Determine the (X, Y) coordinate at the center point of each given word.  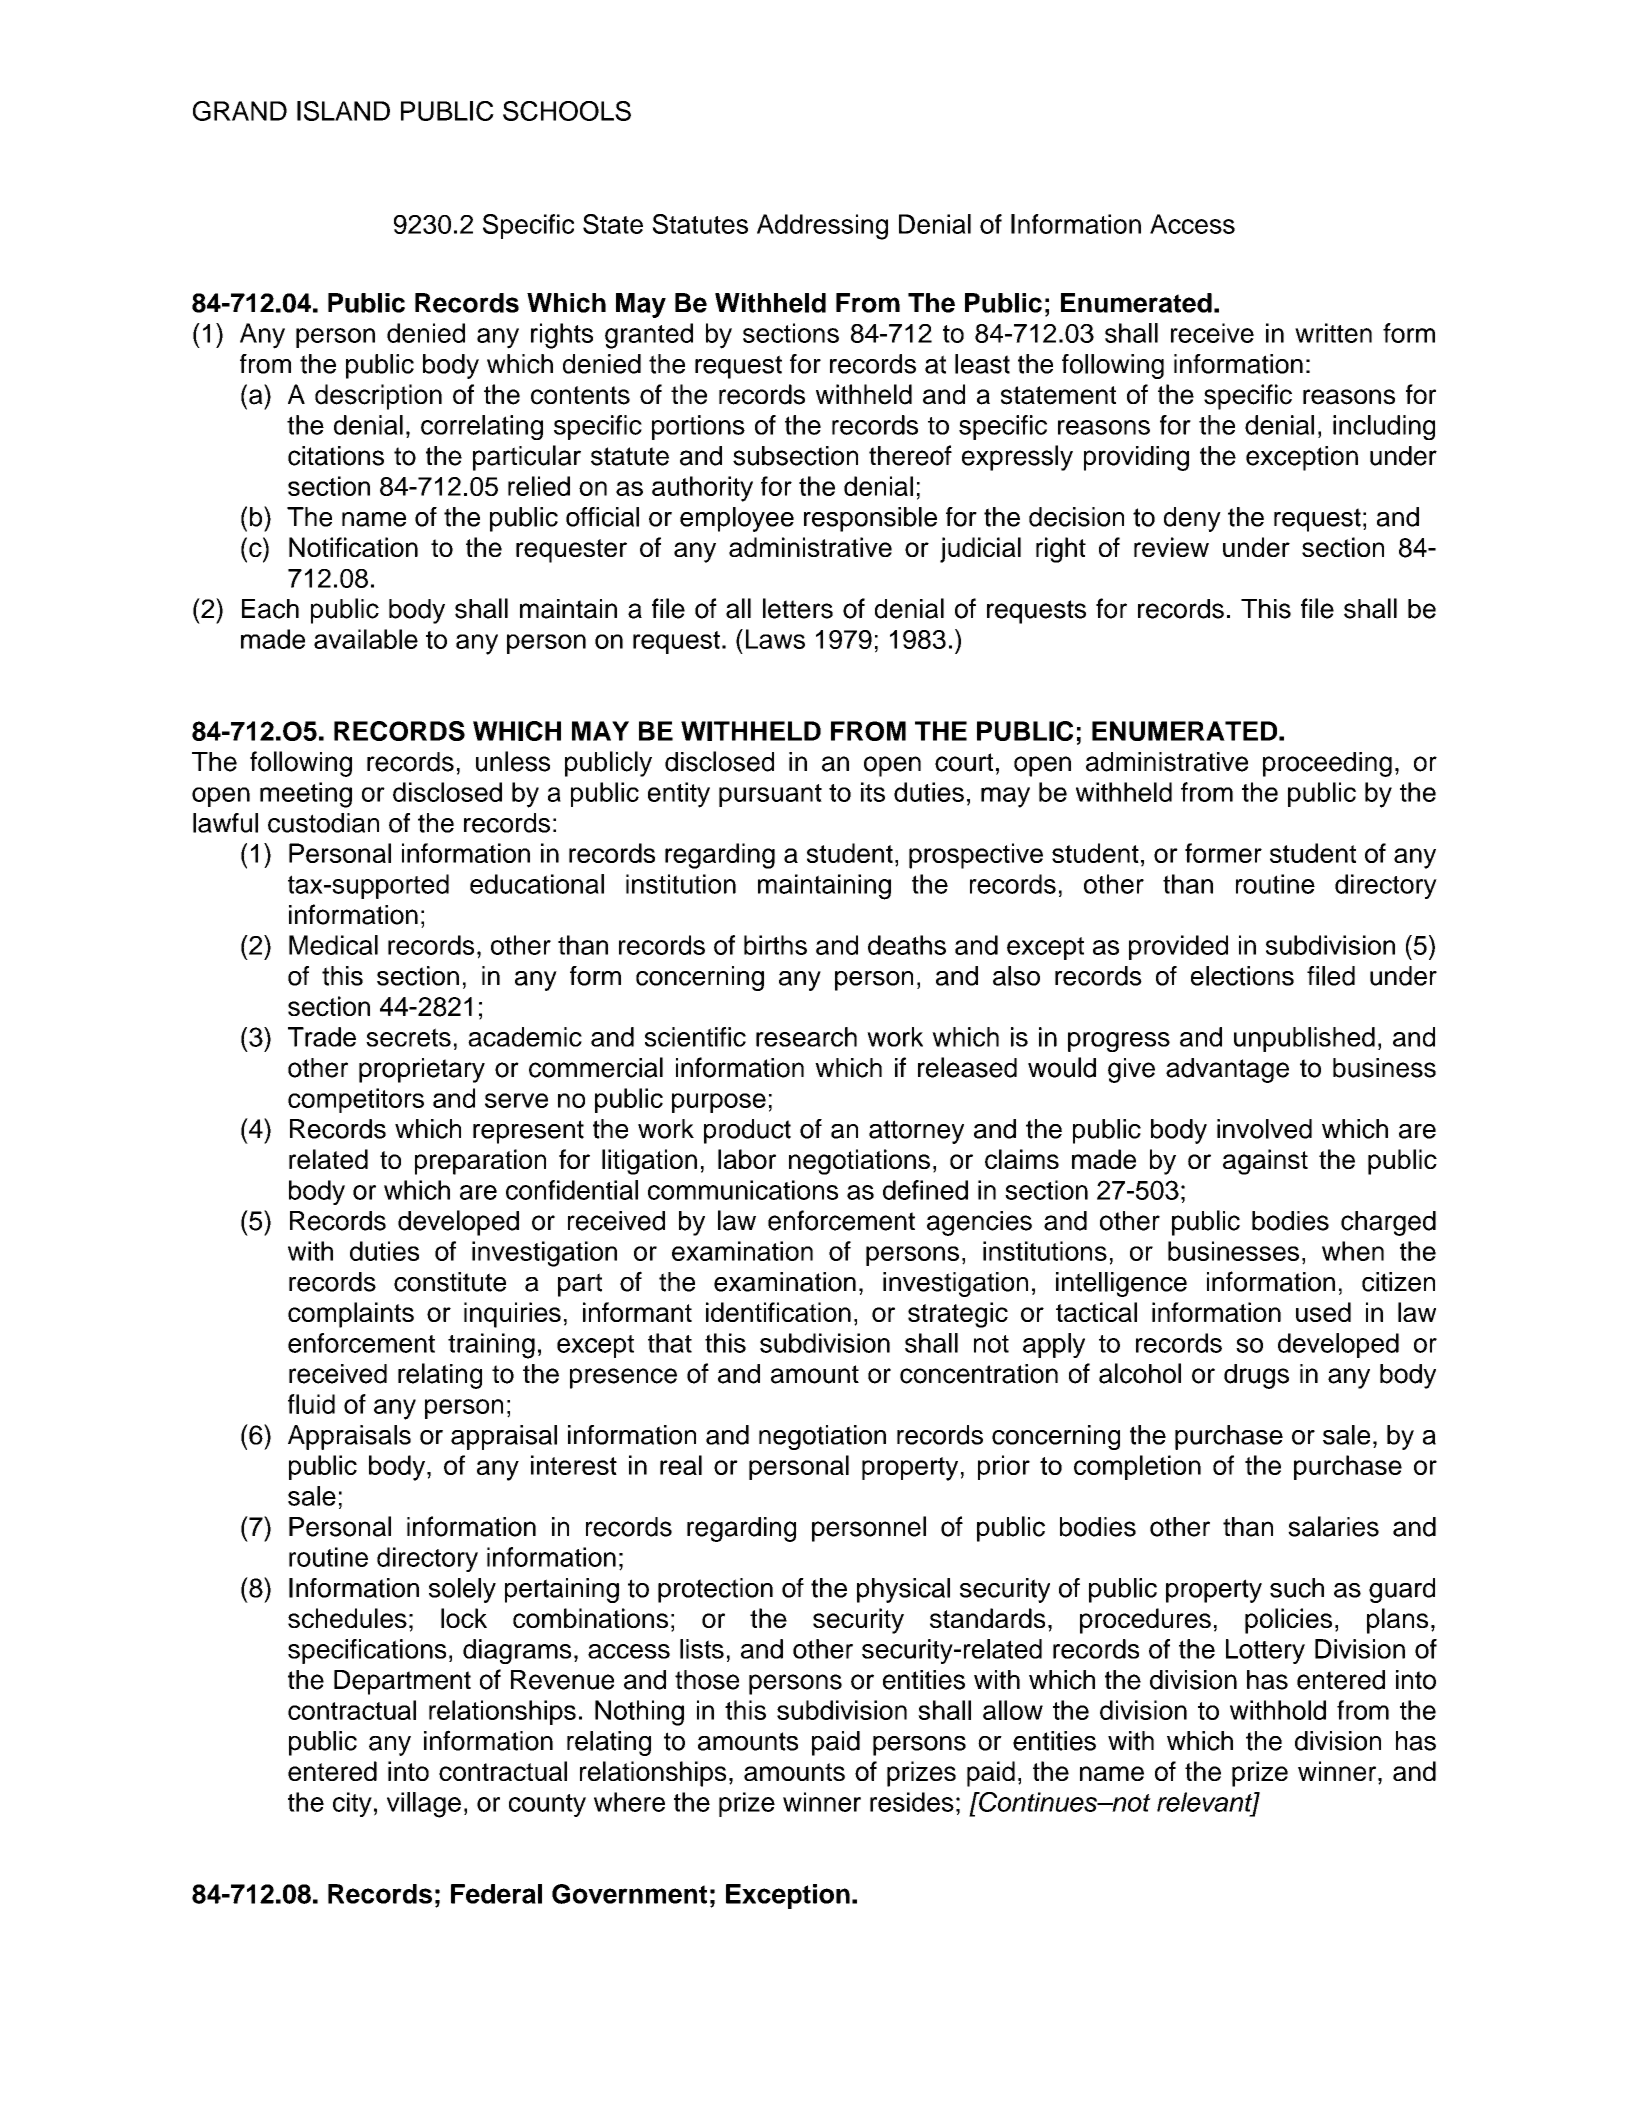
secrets (408, 1037)
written (1333, 333)
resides (912, 1802)
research (806, 1037)
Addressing (822, 227)
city (352, 1804)
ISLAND (343, 111)
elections (1242, 976)
